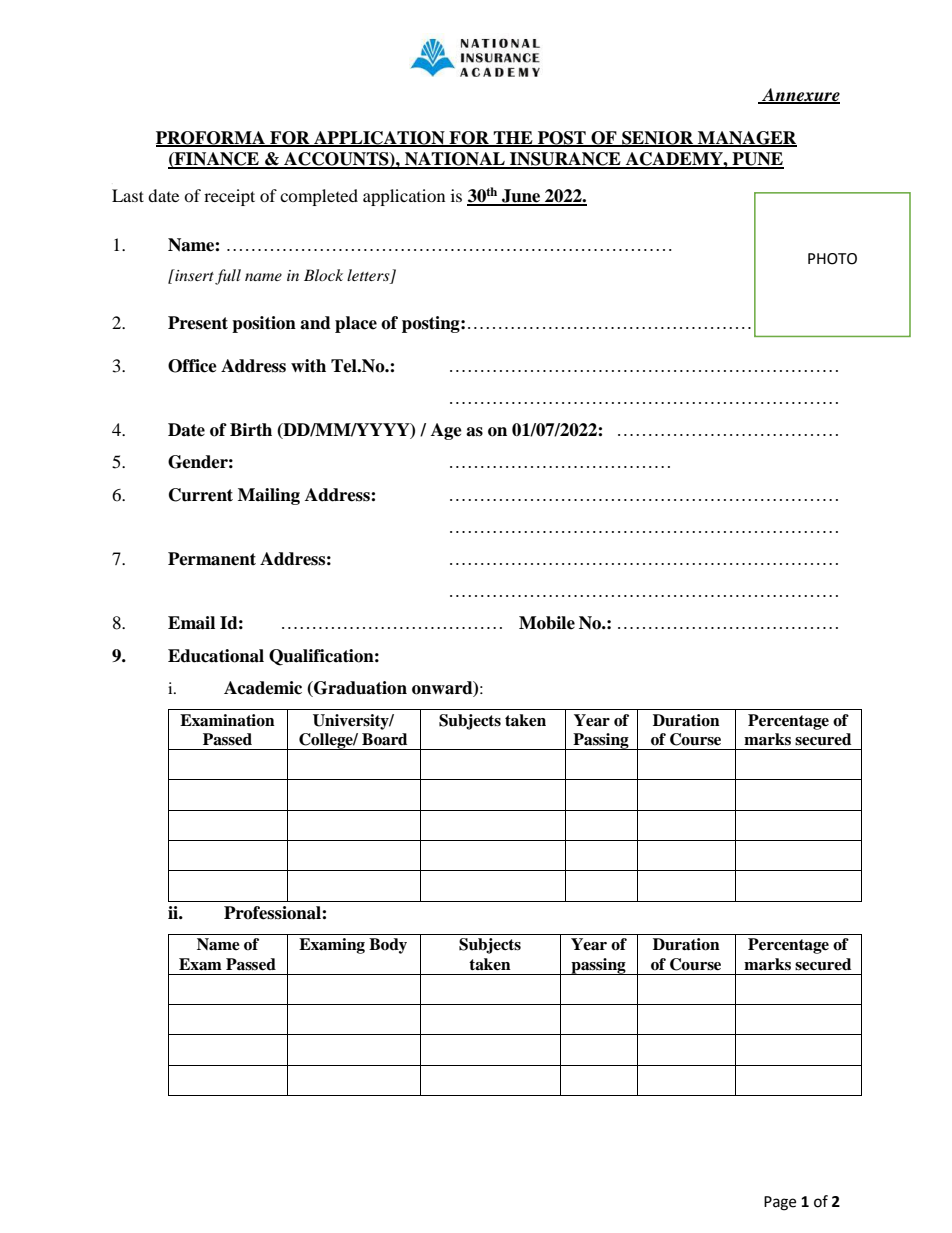  What do you see at coordinates (263, 688) in the screenshot?
I see `Academic` at bounding box center [263, 688].
